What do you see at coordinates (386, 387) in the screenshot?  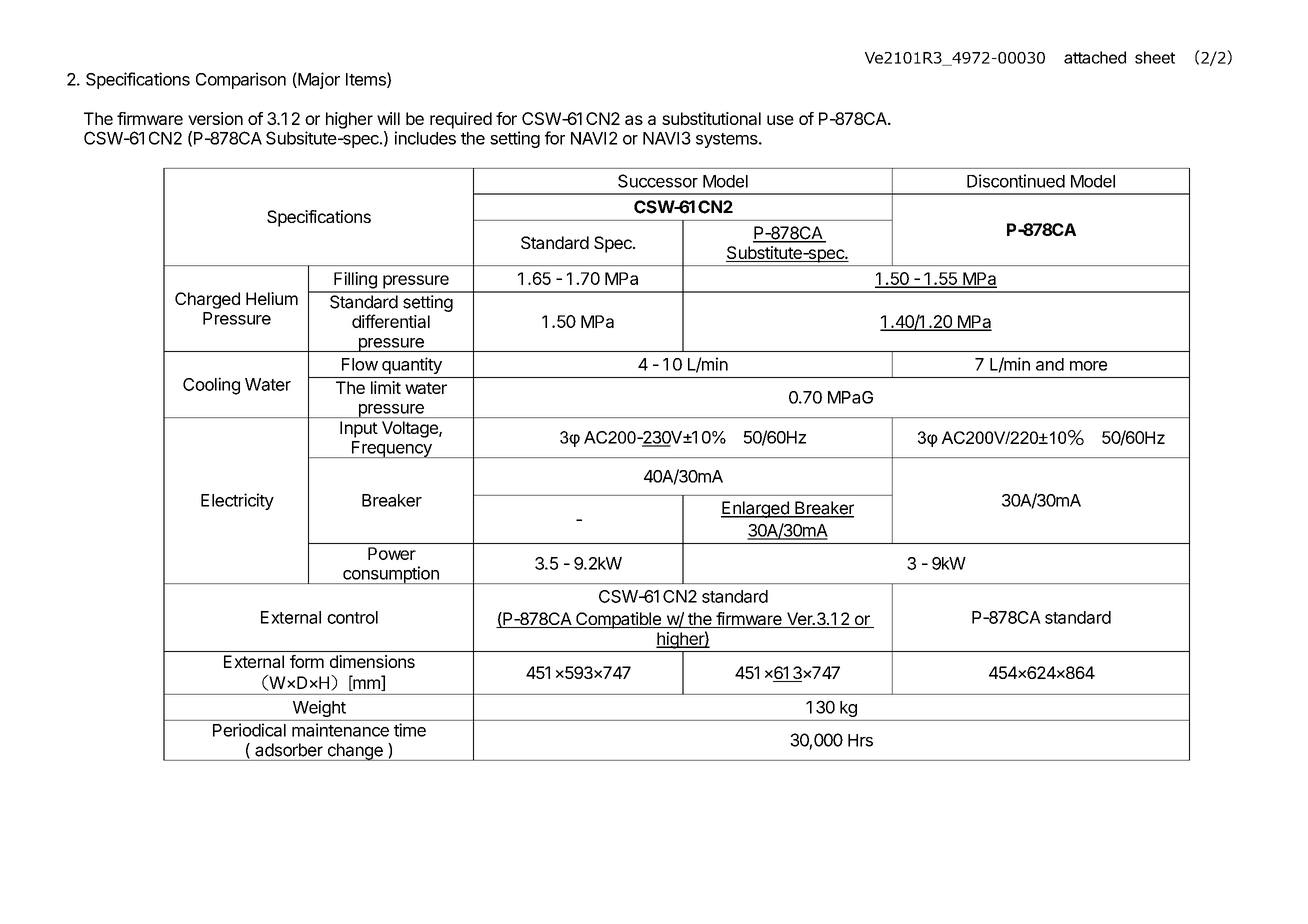 I see `limit` at bounding box center [386, 387].
